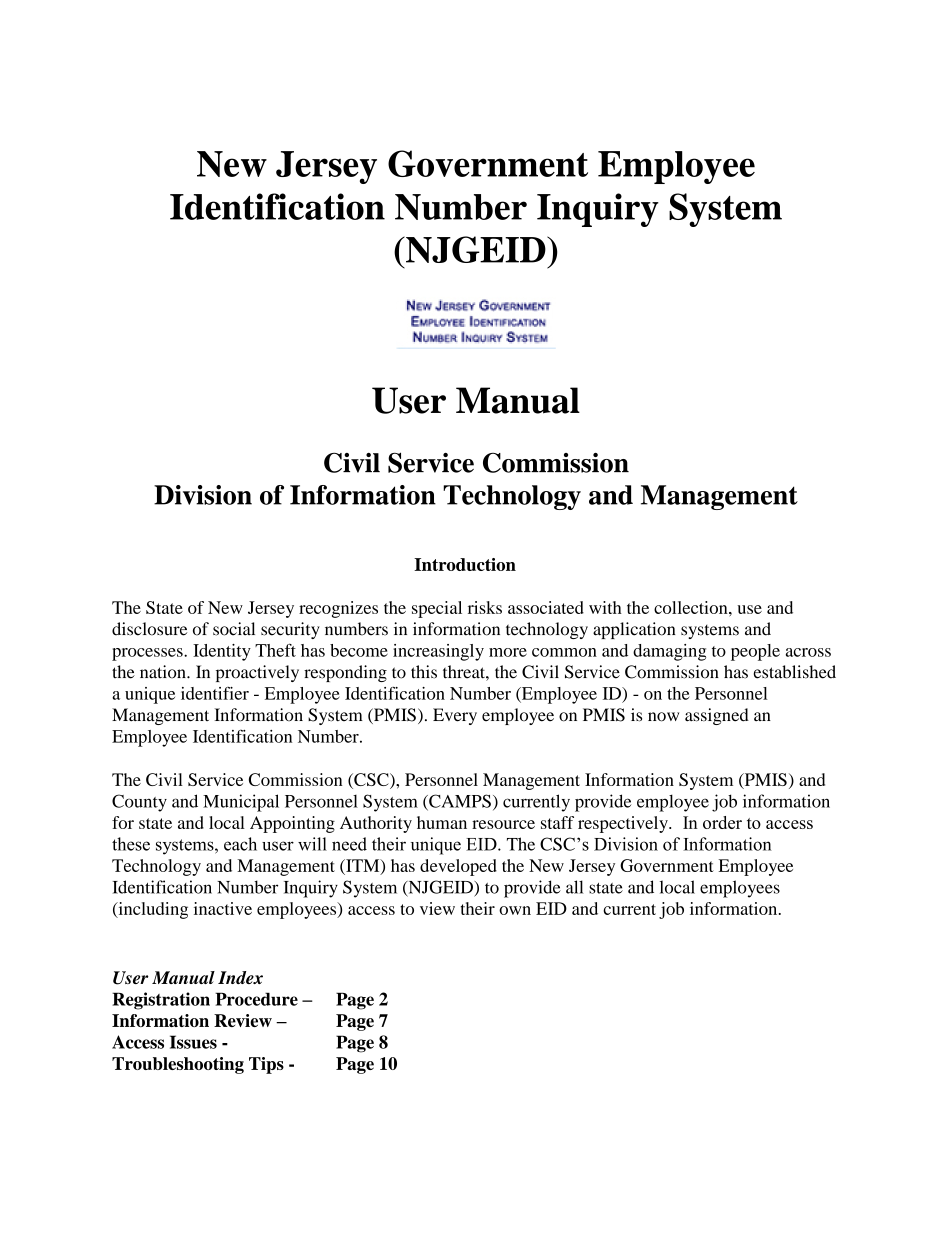 The width and height of the document is (952, 1233). Describe the element at coordinates (692, 607) in the document. I see `collection` at that location.
